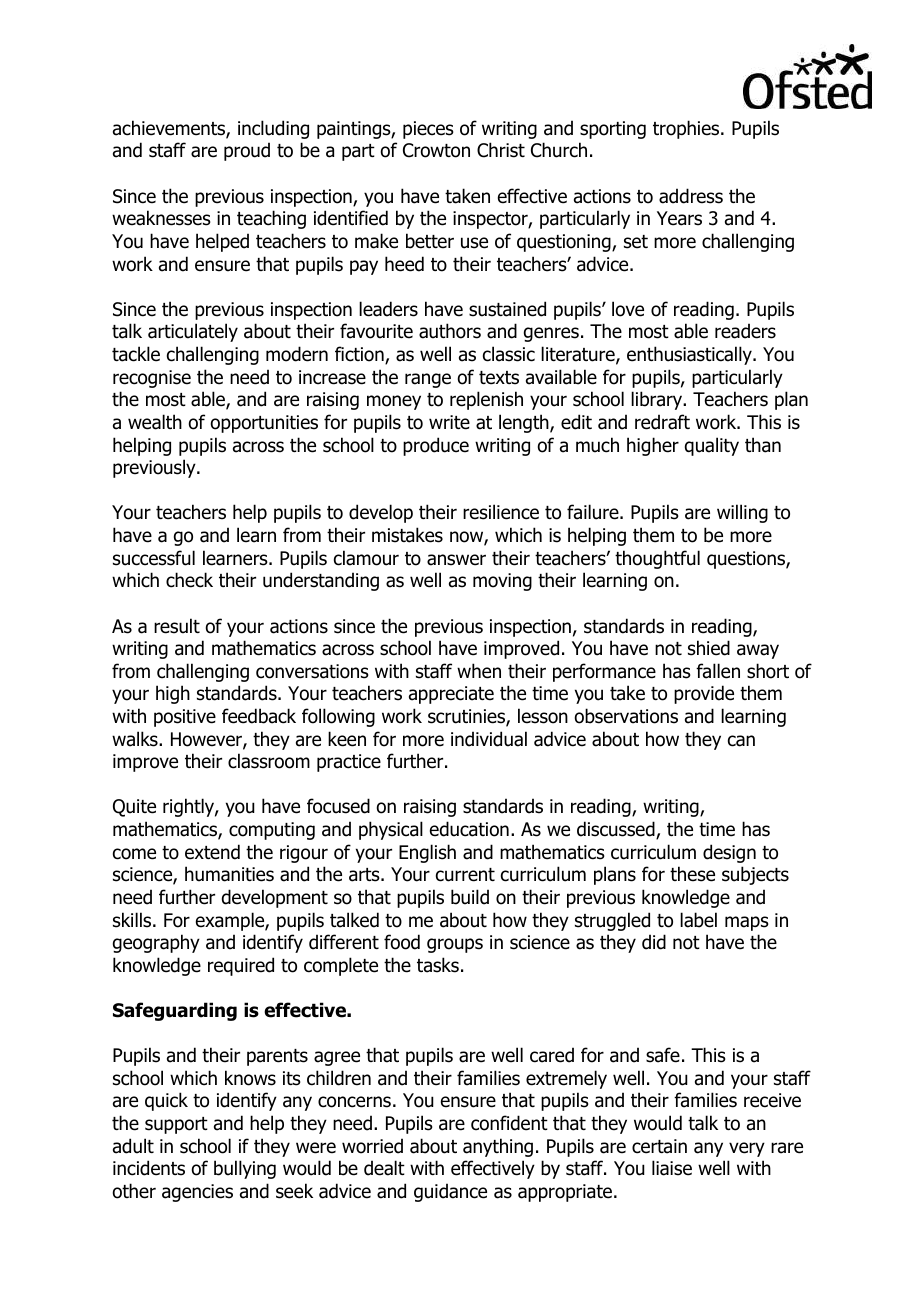 This image has height=1310, width=924. What do you see at coordinates (718, 671) in the image?
I see `fallen` at bounding box center [718, 671].
